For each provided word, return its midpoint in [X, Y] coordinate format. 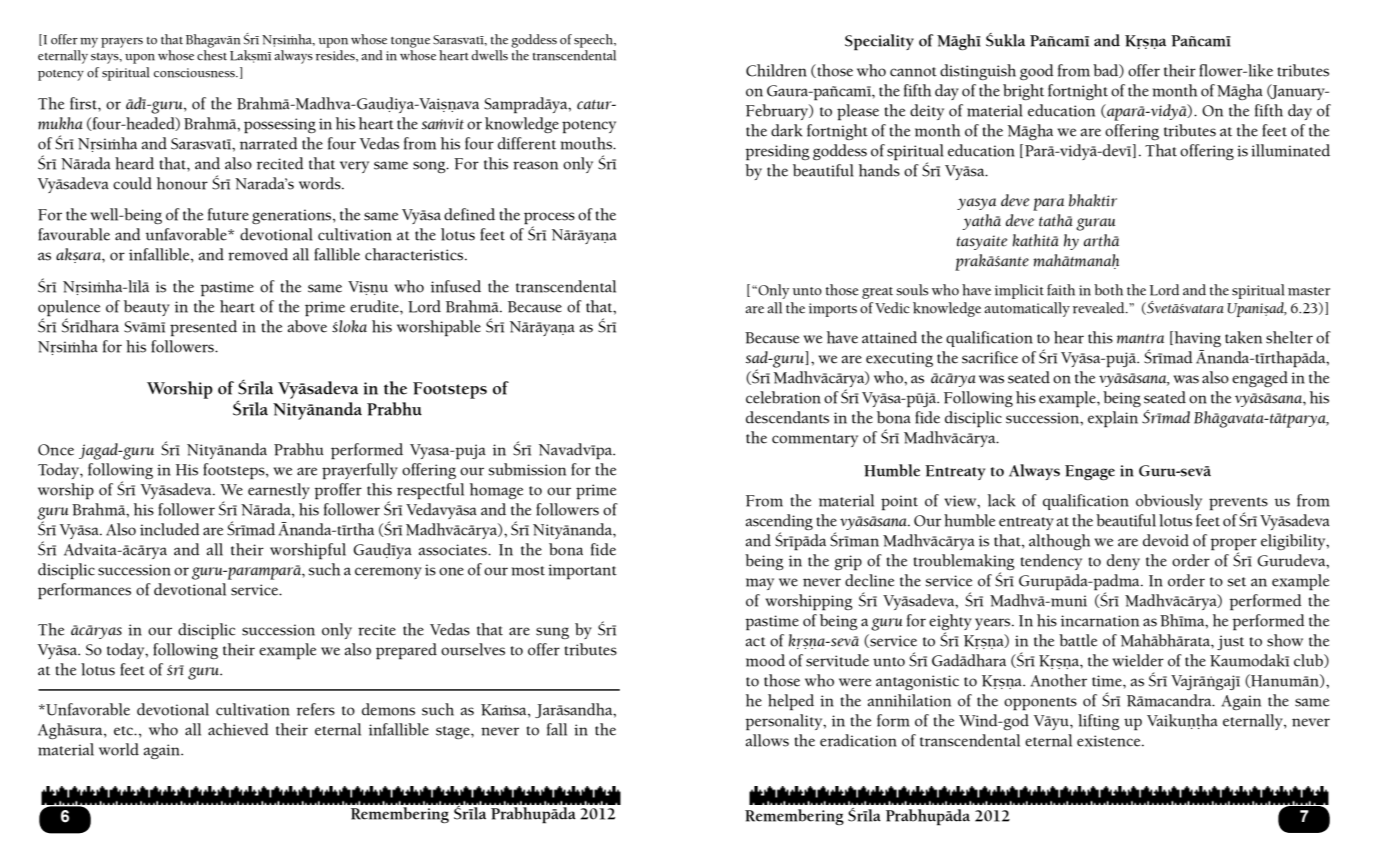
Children [776, 70]
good [1037, 72]
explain [1113, 419]
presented [203, 328]
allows [767, 740]
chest [212, 55]
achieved [238, 729]
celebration [783, 397]
